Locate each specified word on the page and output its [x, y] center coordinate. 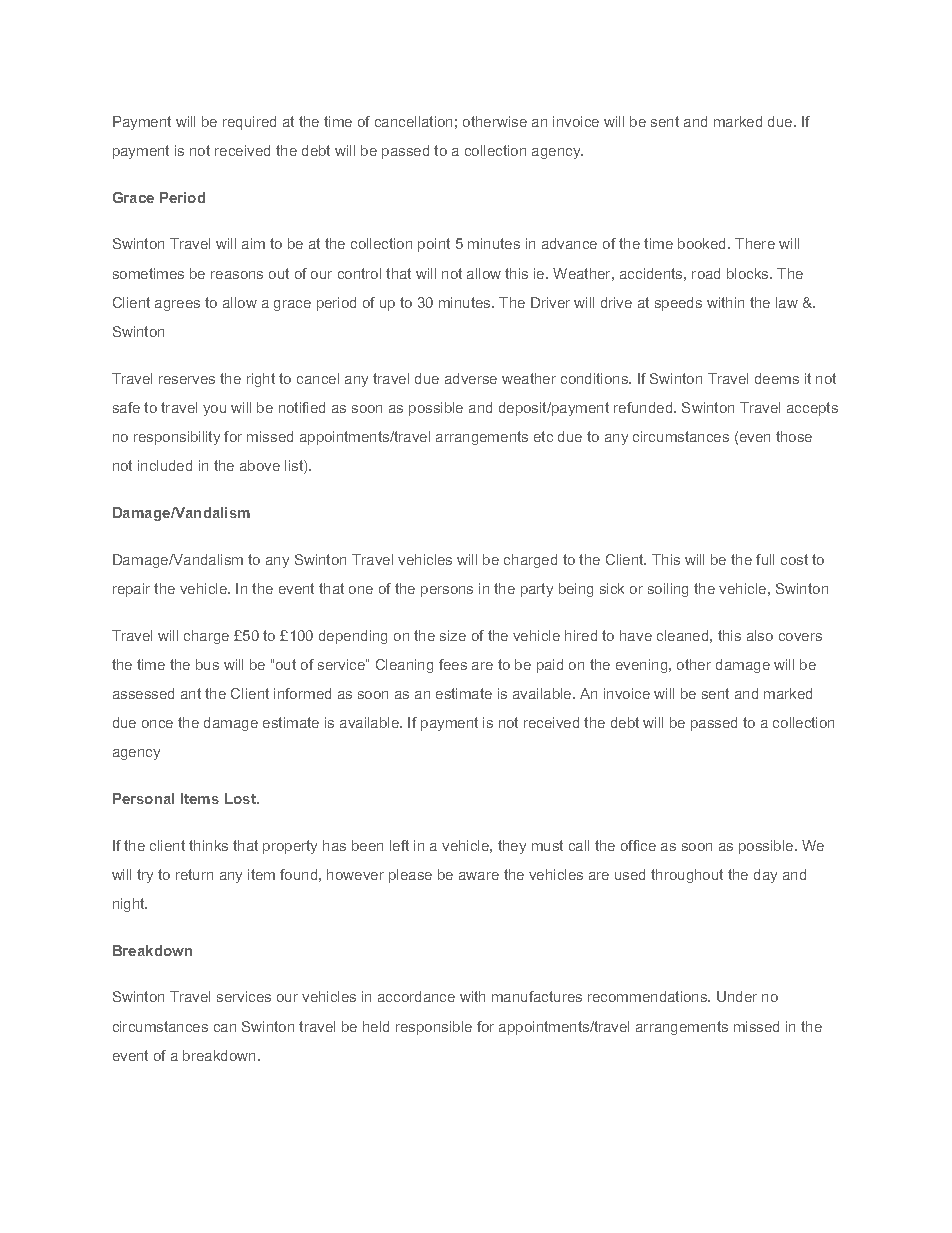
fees [453, 664]
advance [569, 243]
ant [191, 693]
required [249, 123]
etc [543, 436]
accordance [416, 996]
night [130, 905]
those [794, 436]
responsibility [177, 438]
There [755, 243]
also [760, 635]
